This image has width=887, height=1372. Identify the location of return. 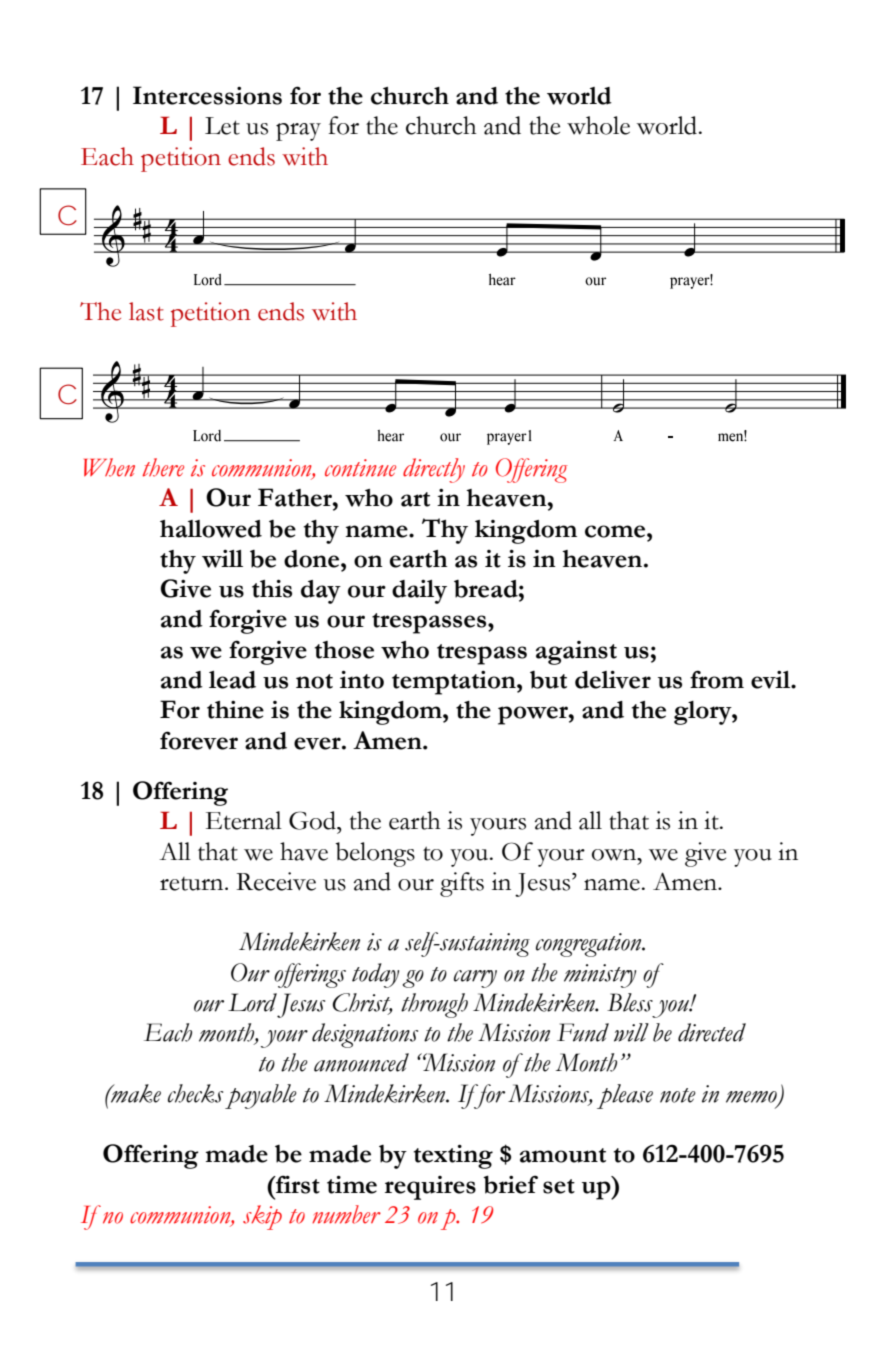
(193, 884).
